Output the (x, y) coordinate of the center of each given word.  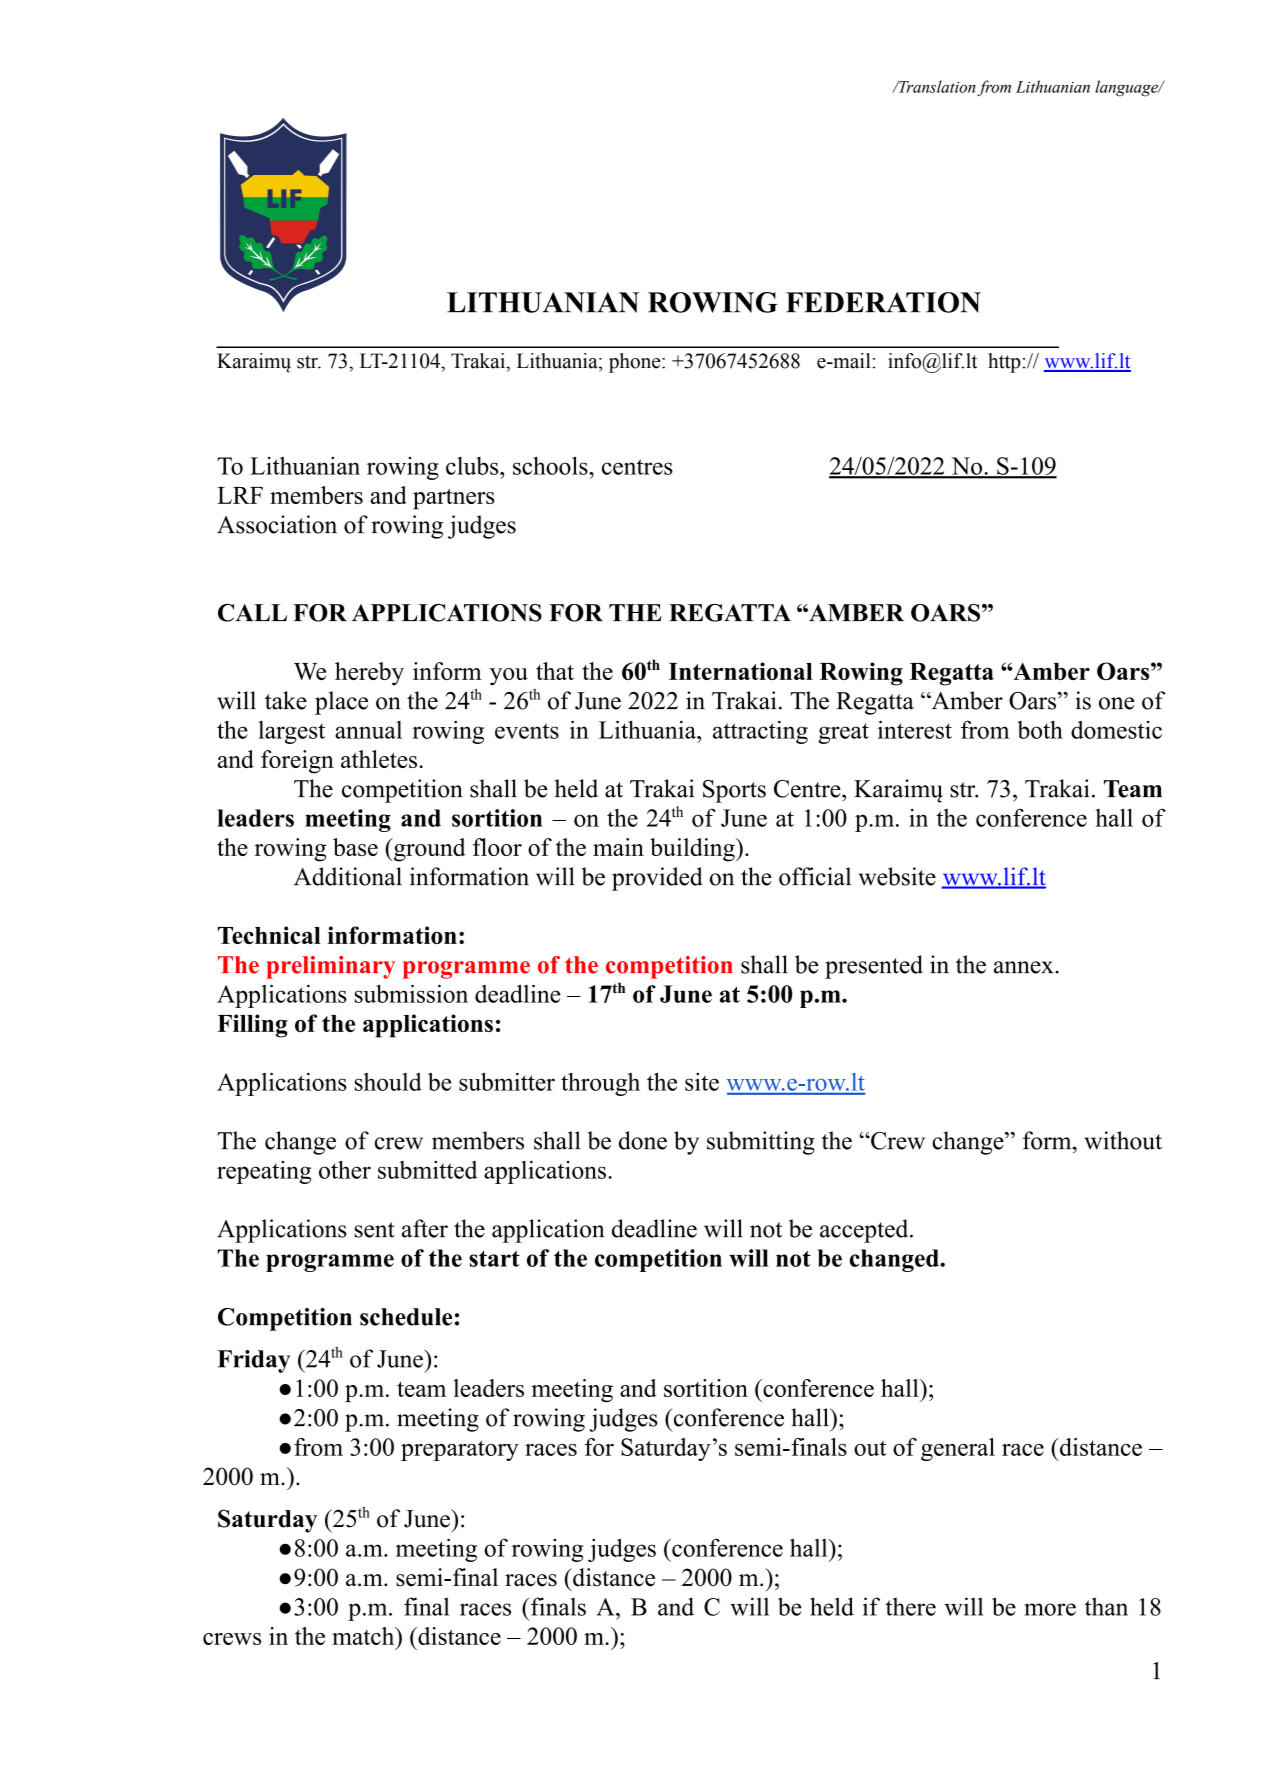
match (364, 1636)
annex (1025, 967)
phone (636, 363)
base (355, 847)
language (1128, 88)
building (693, 850)
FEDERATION (883, 302)
